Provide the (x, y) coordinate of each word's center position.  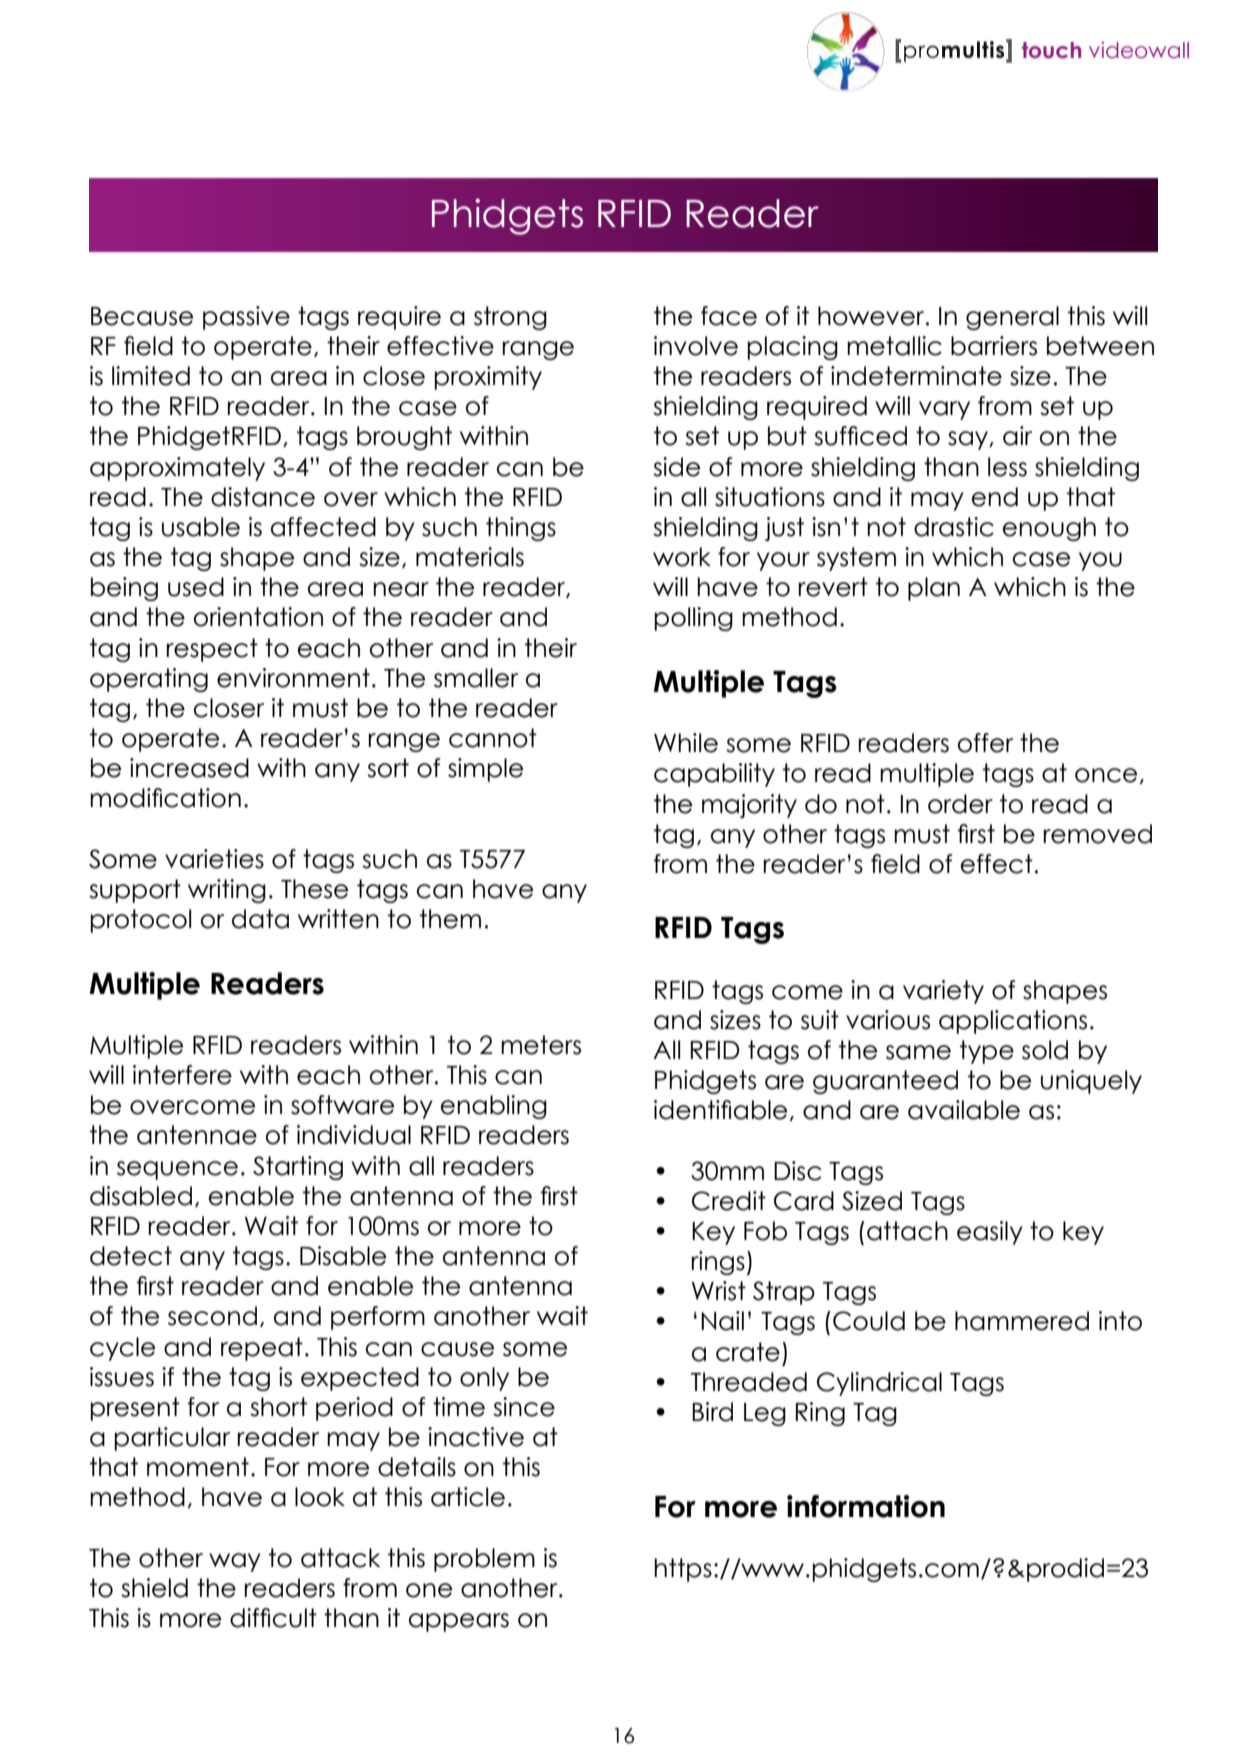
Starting (298, 1168)
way (235, 1562)
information (866, 1506)
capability (714, 775)
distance (263, 497)
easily (990, 1233)
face (729, 316)
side (676, 467)
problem (484, 1560)
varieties (214, 859)
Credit (729, 1201)
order (960, 804)
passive (246, 318)
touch (1051, 50)
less (1007, 467)
